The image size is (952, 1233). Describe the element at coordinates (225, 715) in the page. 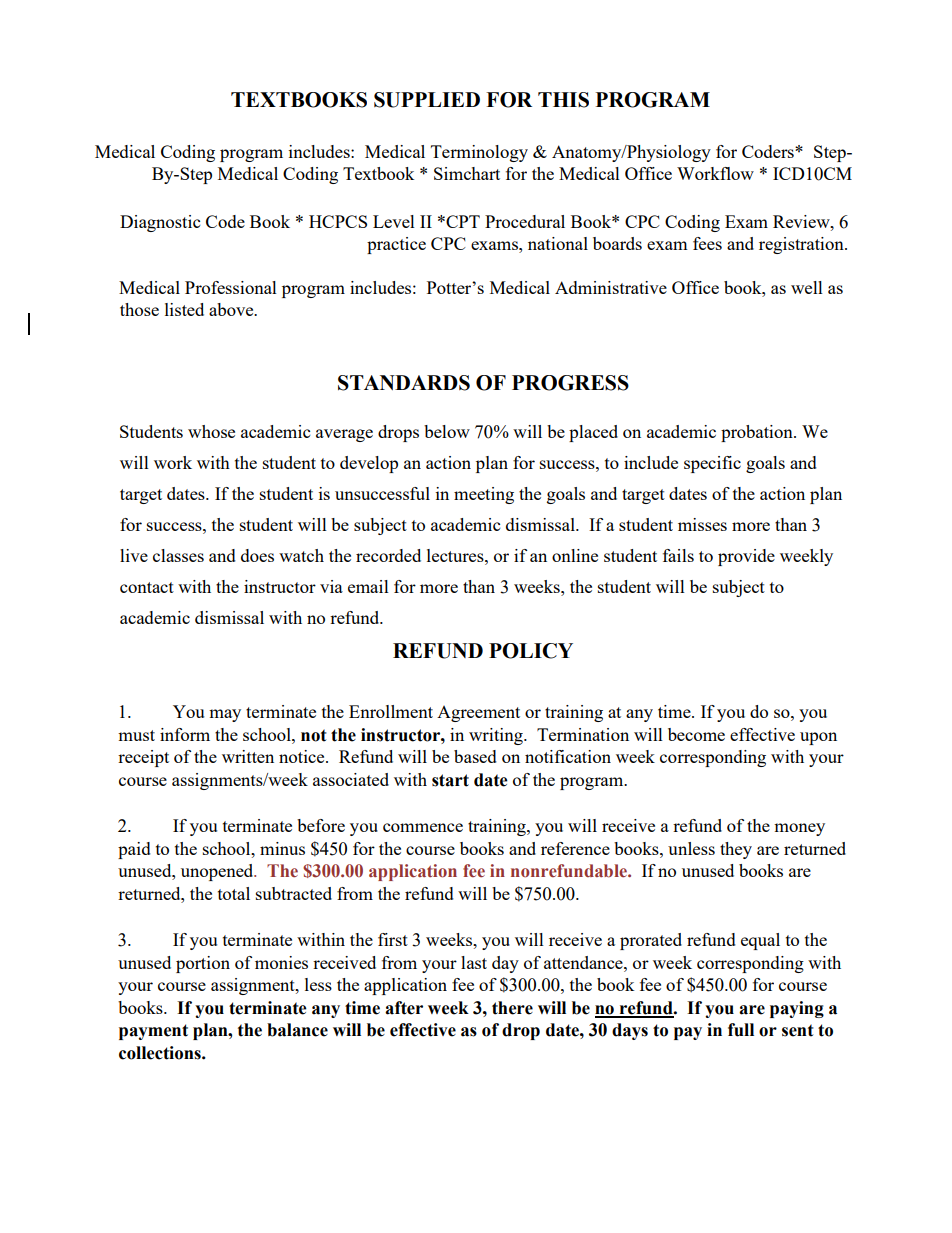

I see `may` at that location.
